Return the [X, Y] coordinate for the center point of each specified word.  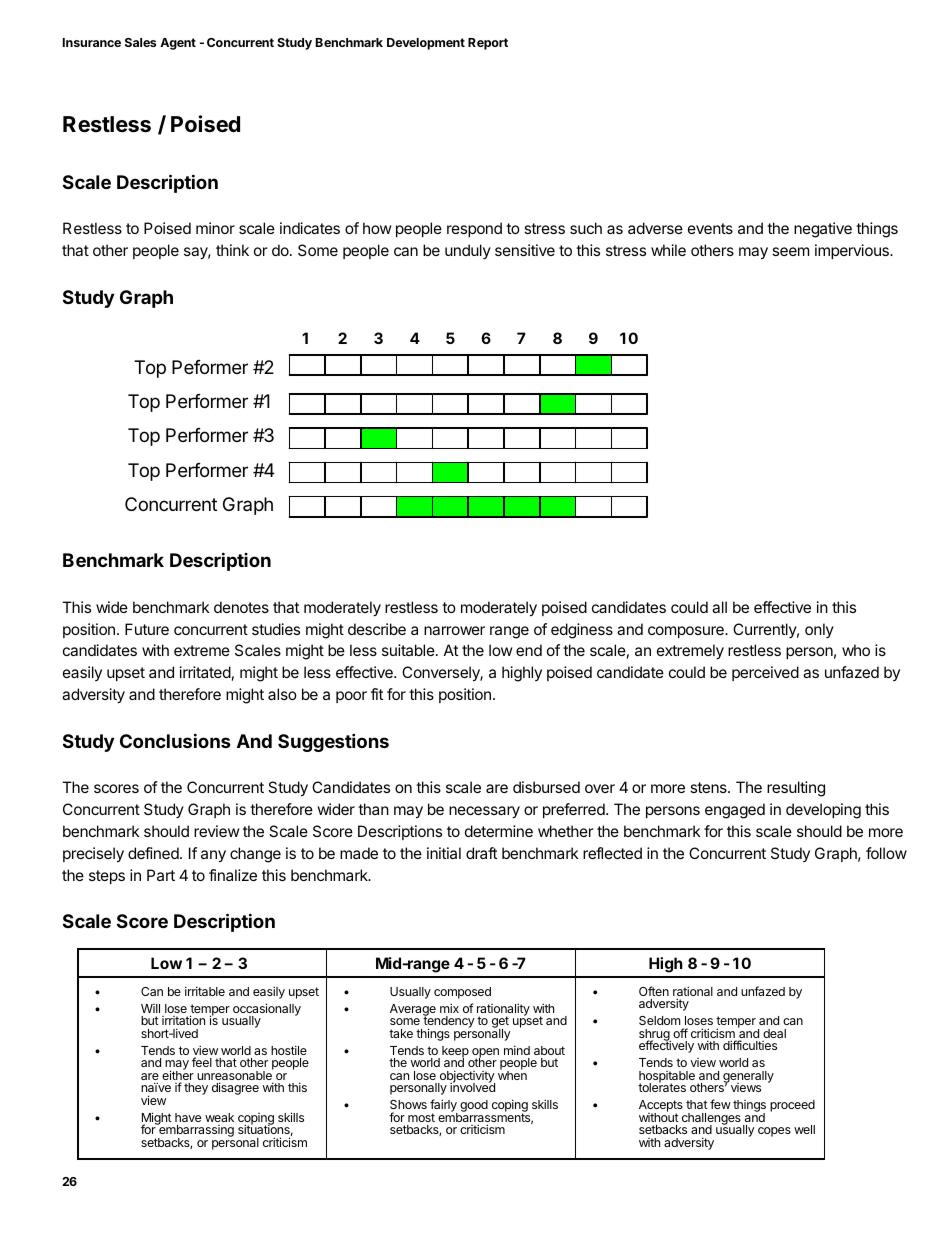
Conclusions [175, 740]
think [232, 250]
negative [823, 230]
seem [790, 251]
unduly [468, 251]
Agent [178, 44]
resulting [796, 789]
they [196, 1089]
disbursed [546, 787]
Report [488, 44]
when [512, 1074]
